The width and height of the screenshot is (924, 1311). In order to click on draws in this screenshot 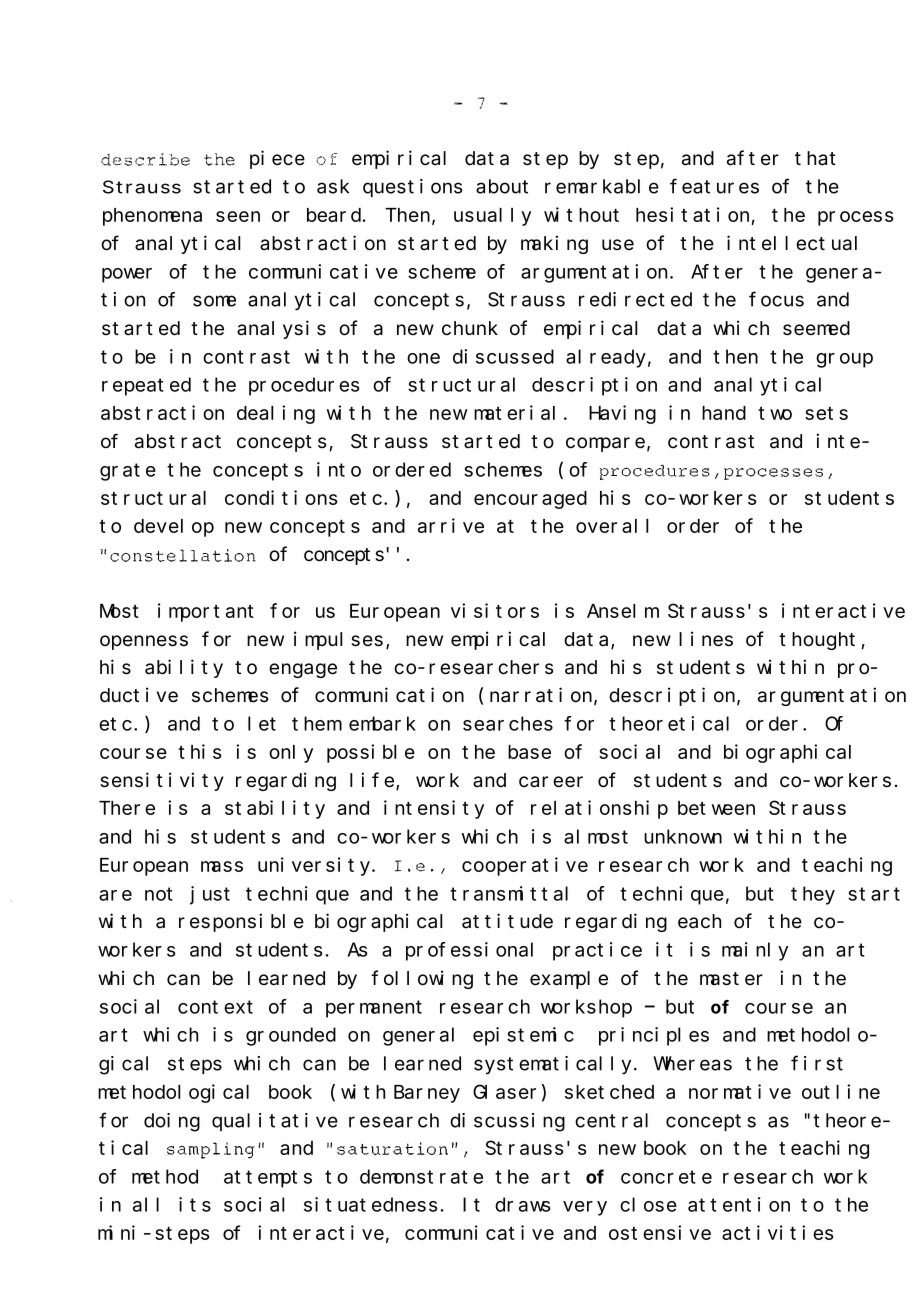, I will do `click(522, 1204)`.
